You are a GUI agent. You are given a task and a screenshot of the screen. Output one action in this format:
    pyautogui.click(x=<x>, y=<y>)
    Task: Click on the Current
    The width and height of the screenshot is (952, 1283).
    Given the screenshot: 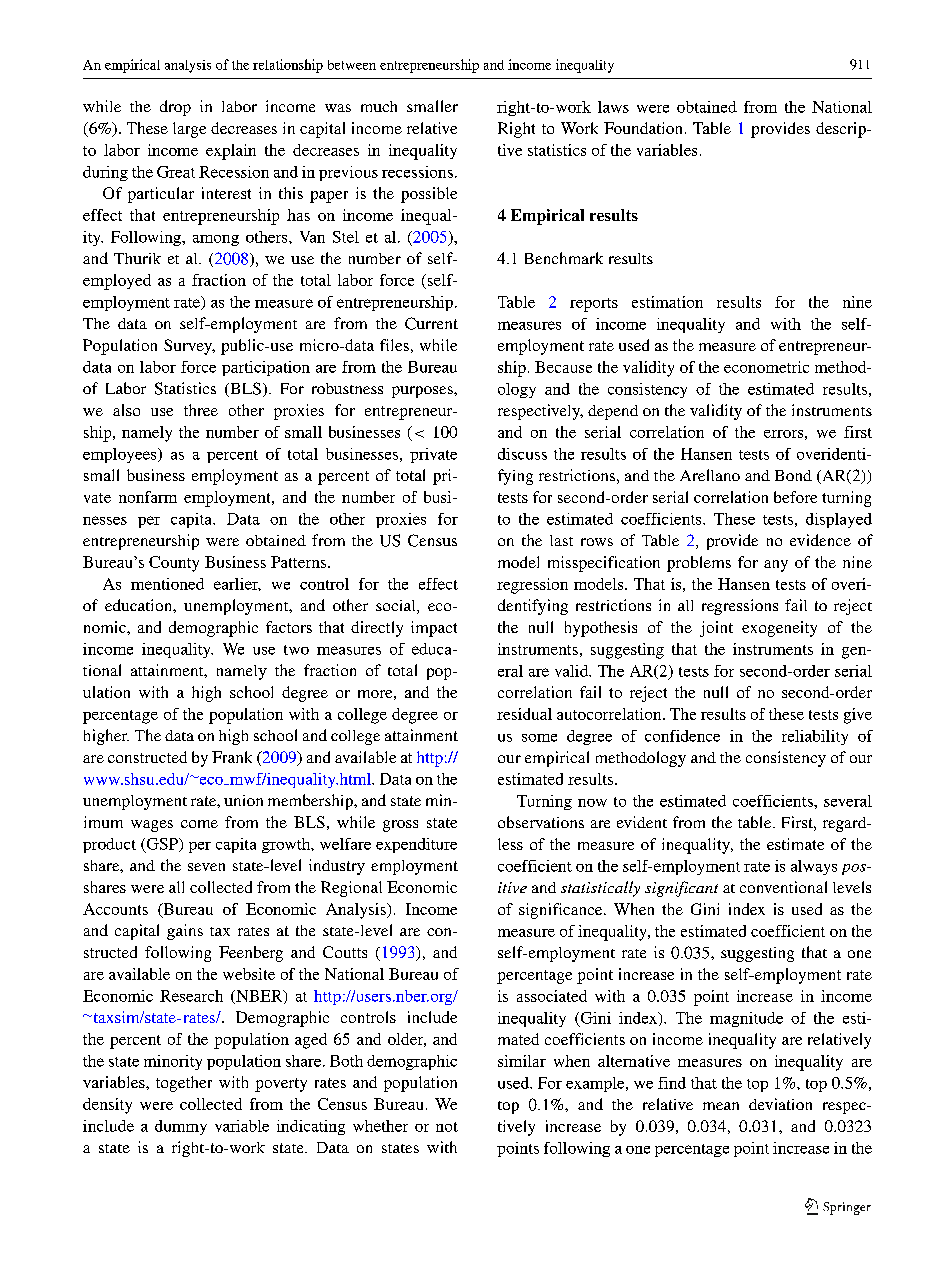 What is the action you would take?
    pyautogui.click(x=431, y=323)
